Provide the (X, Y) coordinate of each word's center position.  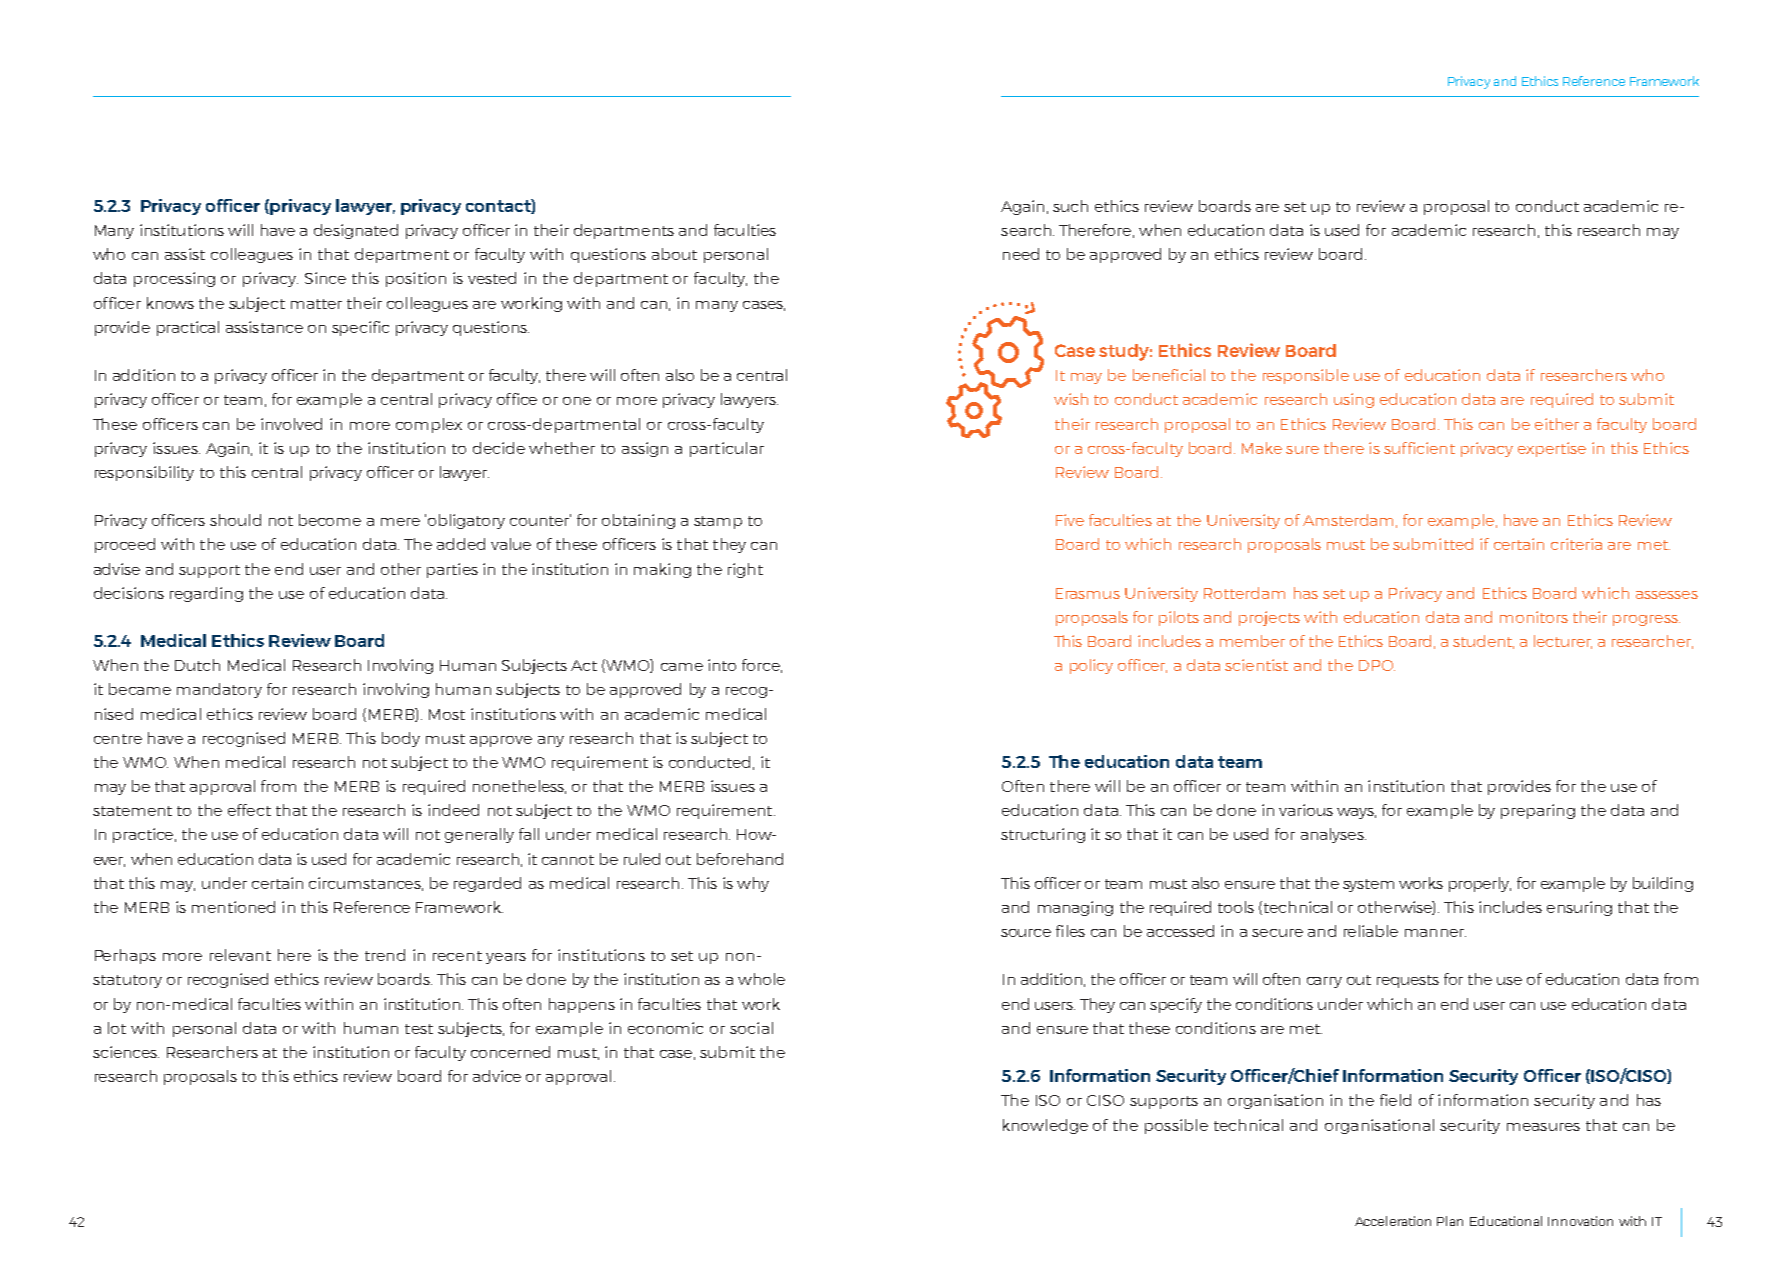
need (1021, 254)
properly (1480, 884)
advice (497, 1076)
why (753, 884)
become (330, 520)
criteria (1576, 544)
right (745, 570)
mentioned (233, 907)
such (1070, 206)
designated (356, 231)
